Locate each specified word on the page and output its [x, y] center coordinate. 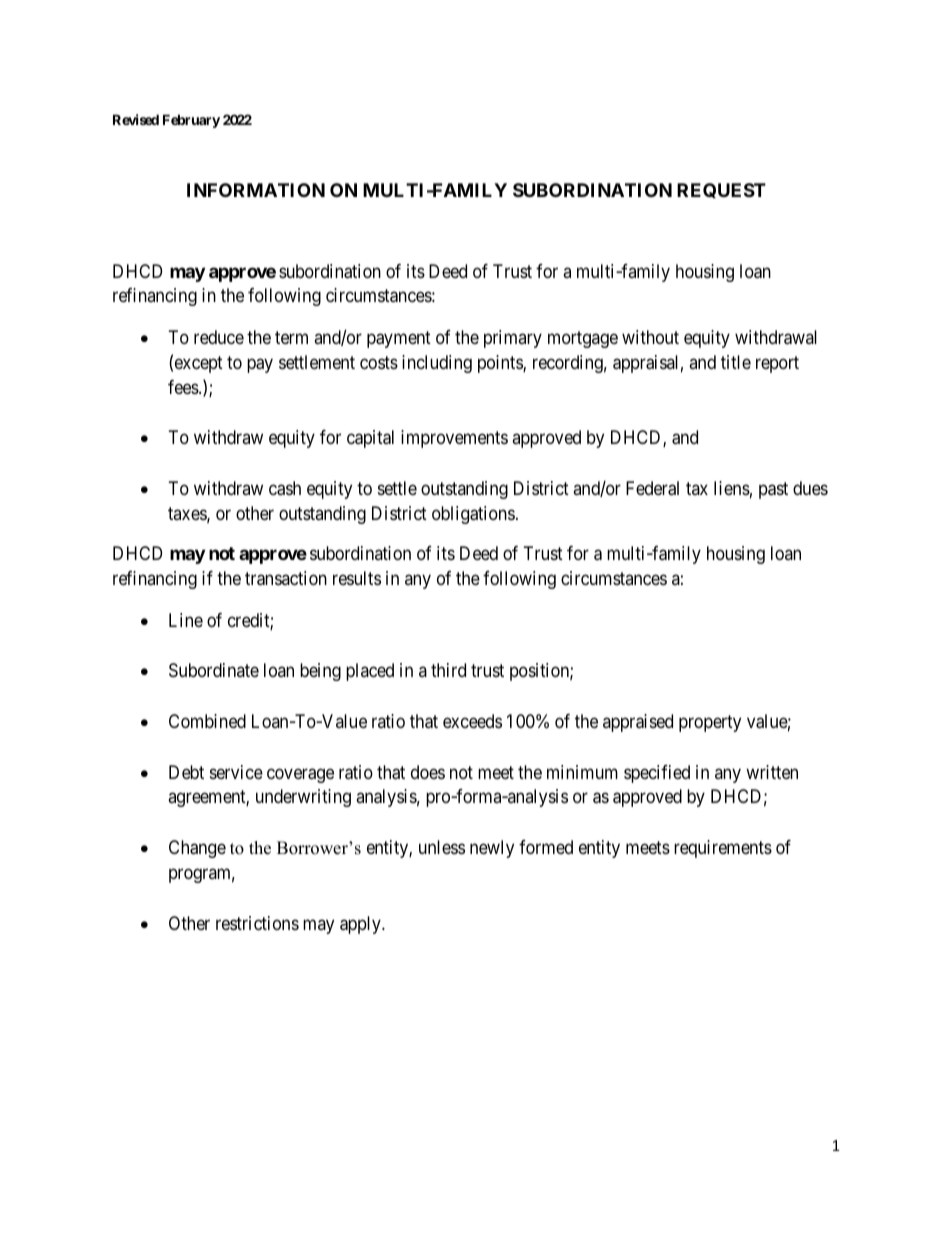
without [650, 337]
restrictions [257, 923]
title [736, 362]
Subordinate [214, 670]
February [191, 121]
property [710, 723]
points [501, 364]
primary [513, 339]
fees [184, 387]
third [448, 670]
